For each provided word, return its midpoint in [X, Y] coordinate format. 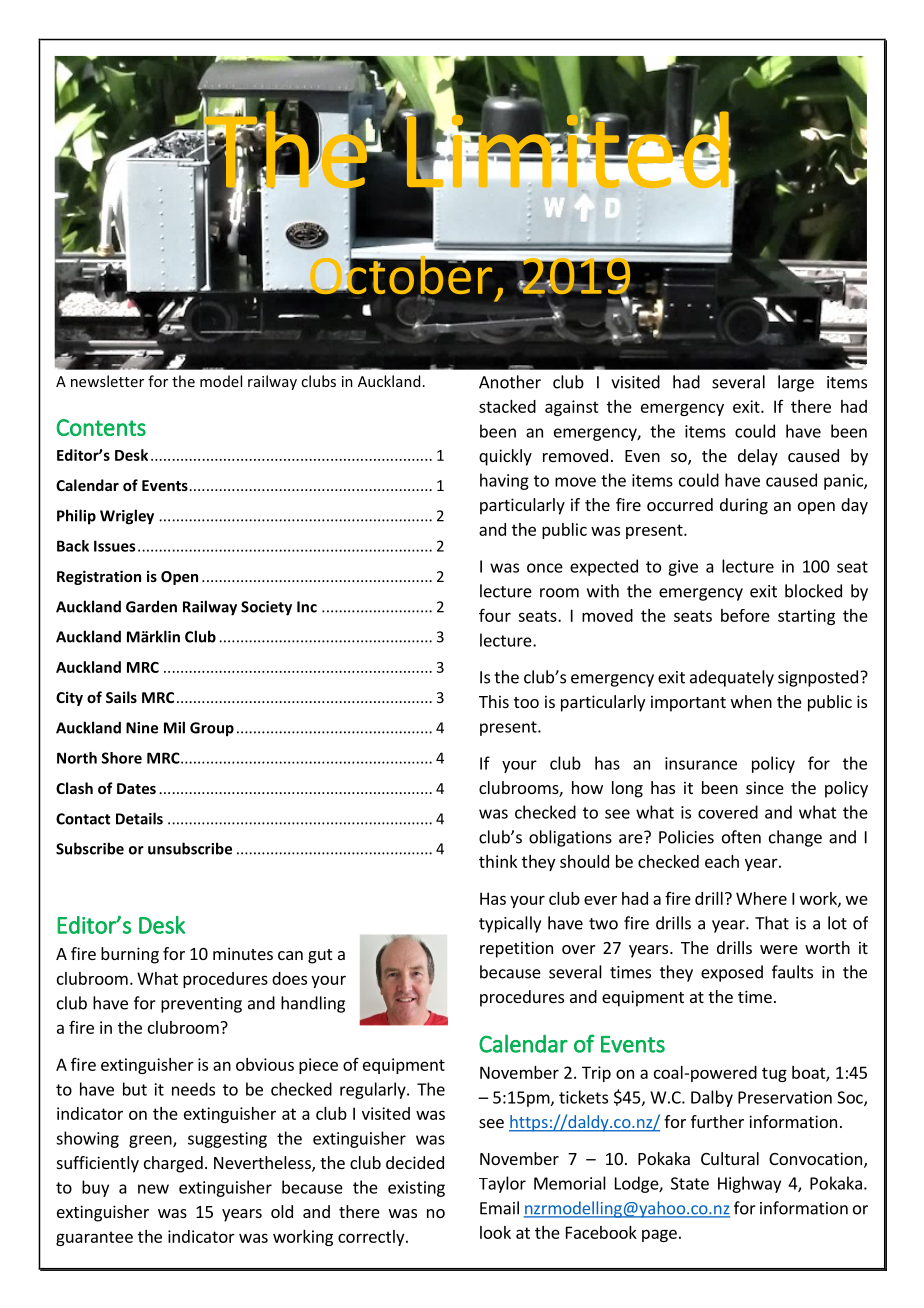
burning [130, 955]
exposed [732, 973]
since [765, 787]
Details [139, 818]
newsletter [107, 381]
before [745, 615]
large [796, 383]
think [498, 861]
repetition [516, 949]
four [495, 615]
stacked [507, 406]
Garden [151, 606]
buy [95, 1188]
